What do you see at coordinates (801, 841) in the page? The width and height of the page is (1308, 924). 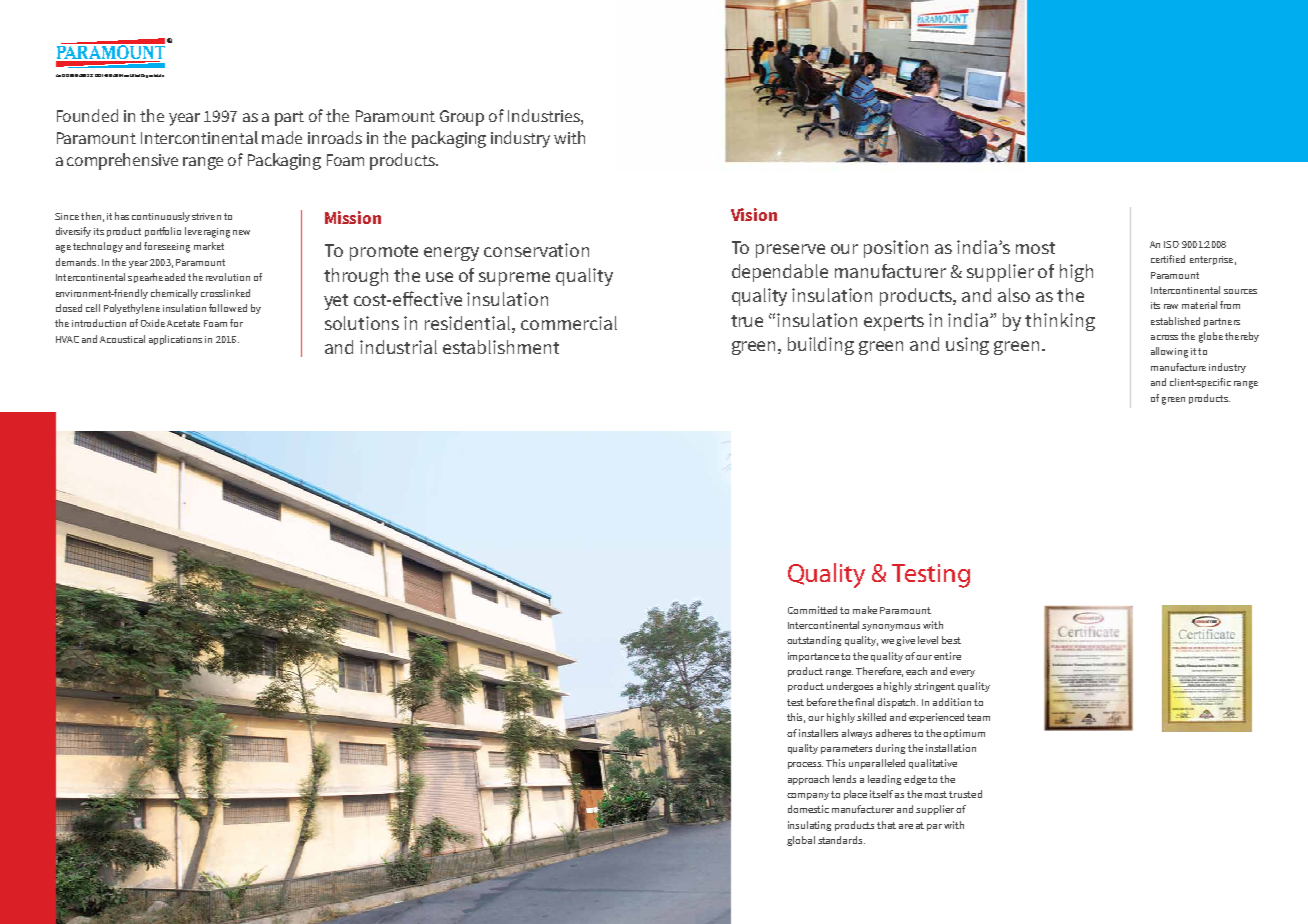 I see `global` at bounding box center [801, 841].
